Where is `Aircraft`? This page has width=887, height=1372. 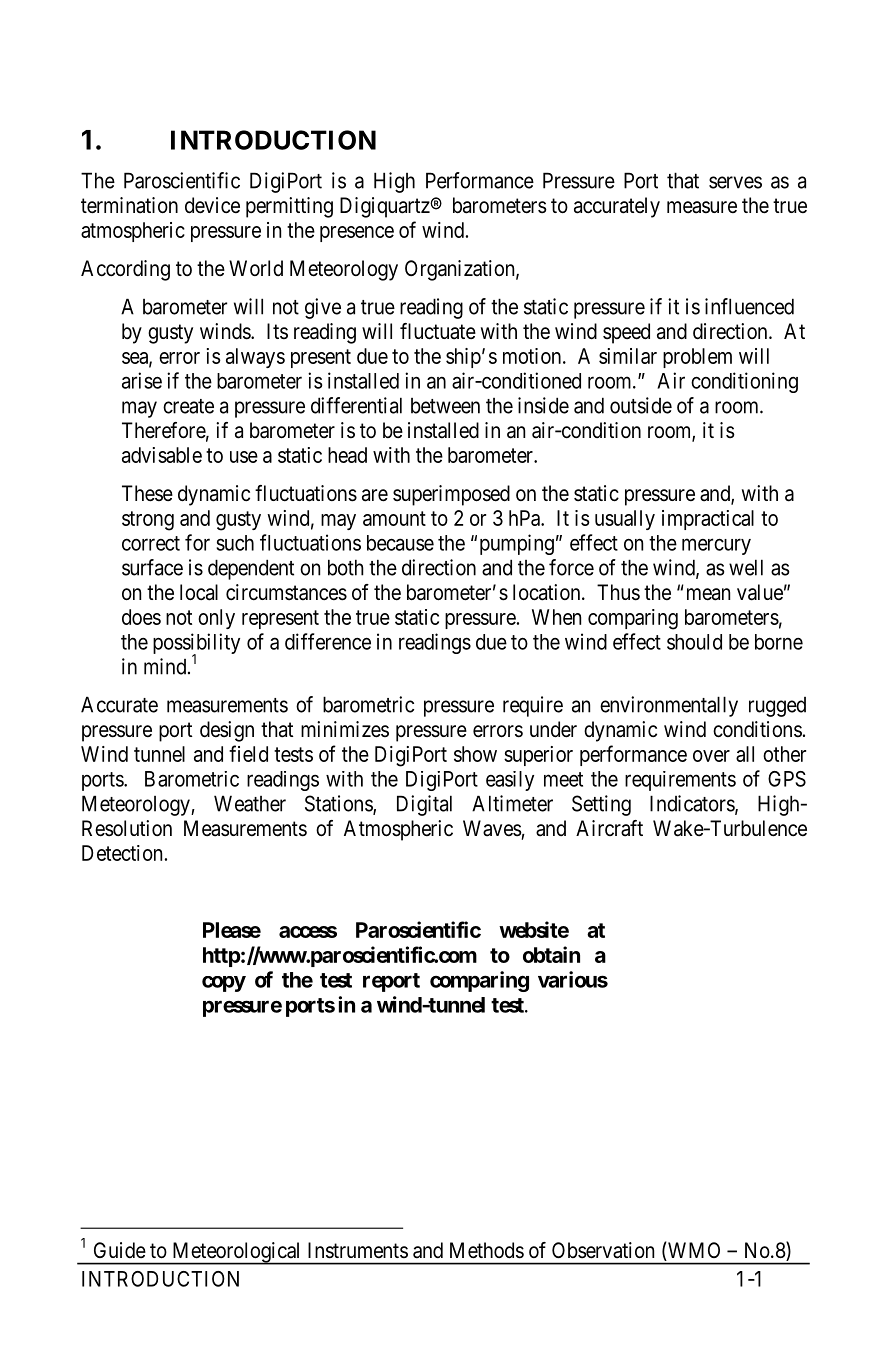 Aircraft is located at coordinates (609, 828).
